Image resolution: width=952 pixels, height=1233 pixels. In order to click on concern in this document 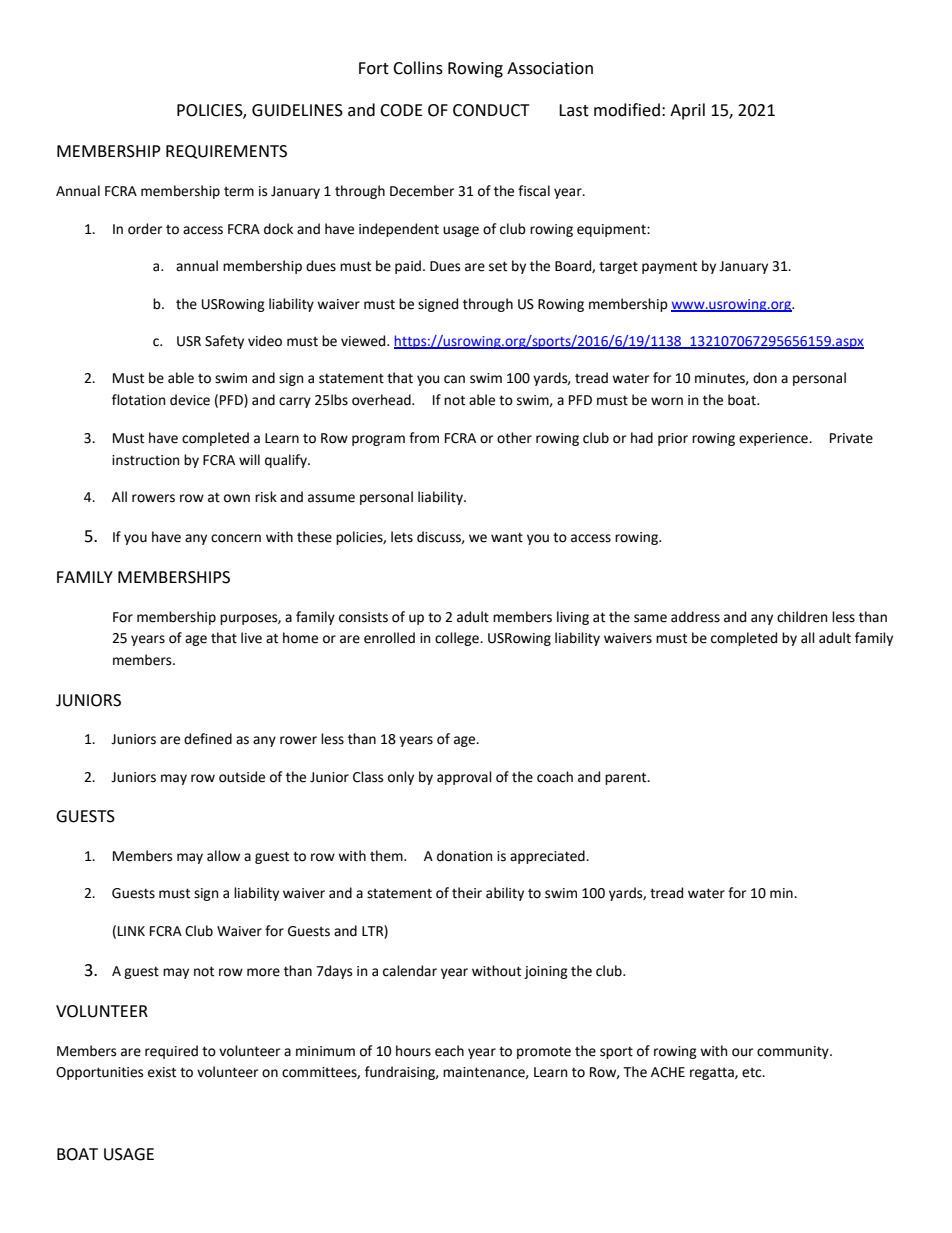, I will do `click(236, 538)`.
